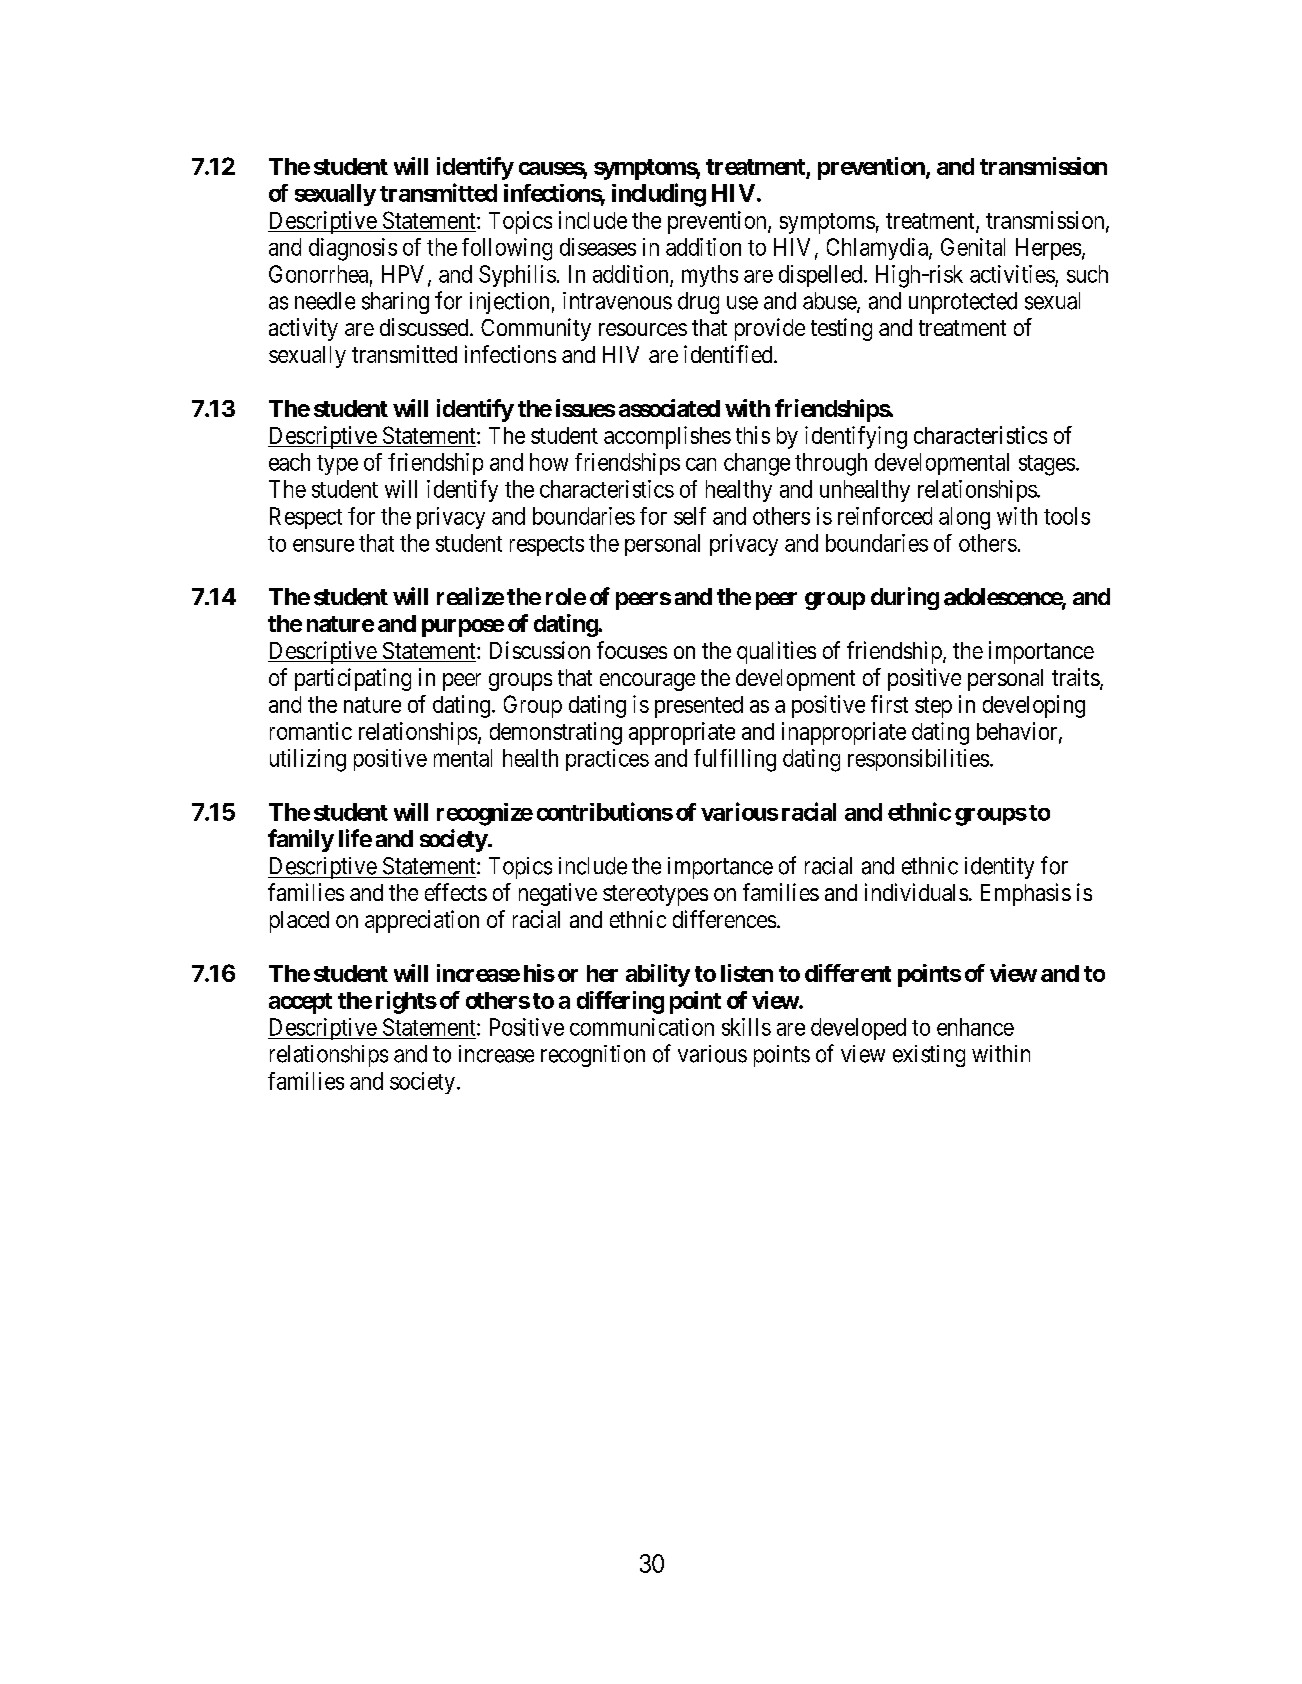 The width and height of the page is (1302, 1684). I want to click on fulfilling, so click(735, 760).
